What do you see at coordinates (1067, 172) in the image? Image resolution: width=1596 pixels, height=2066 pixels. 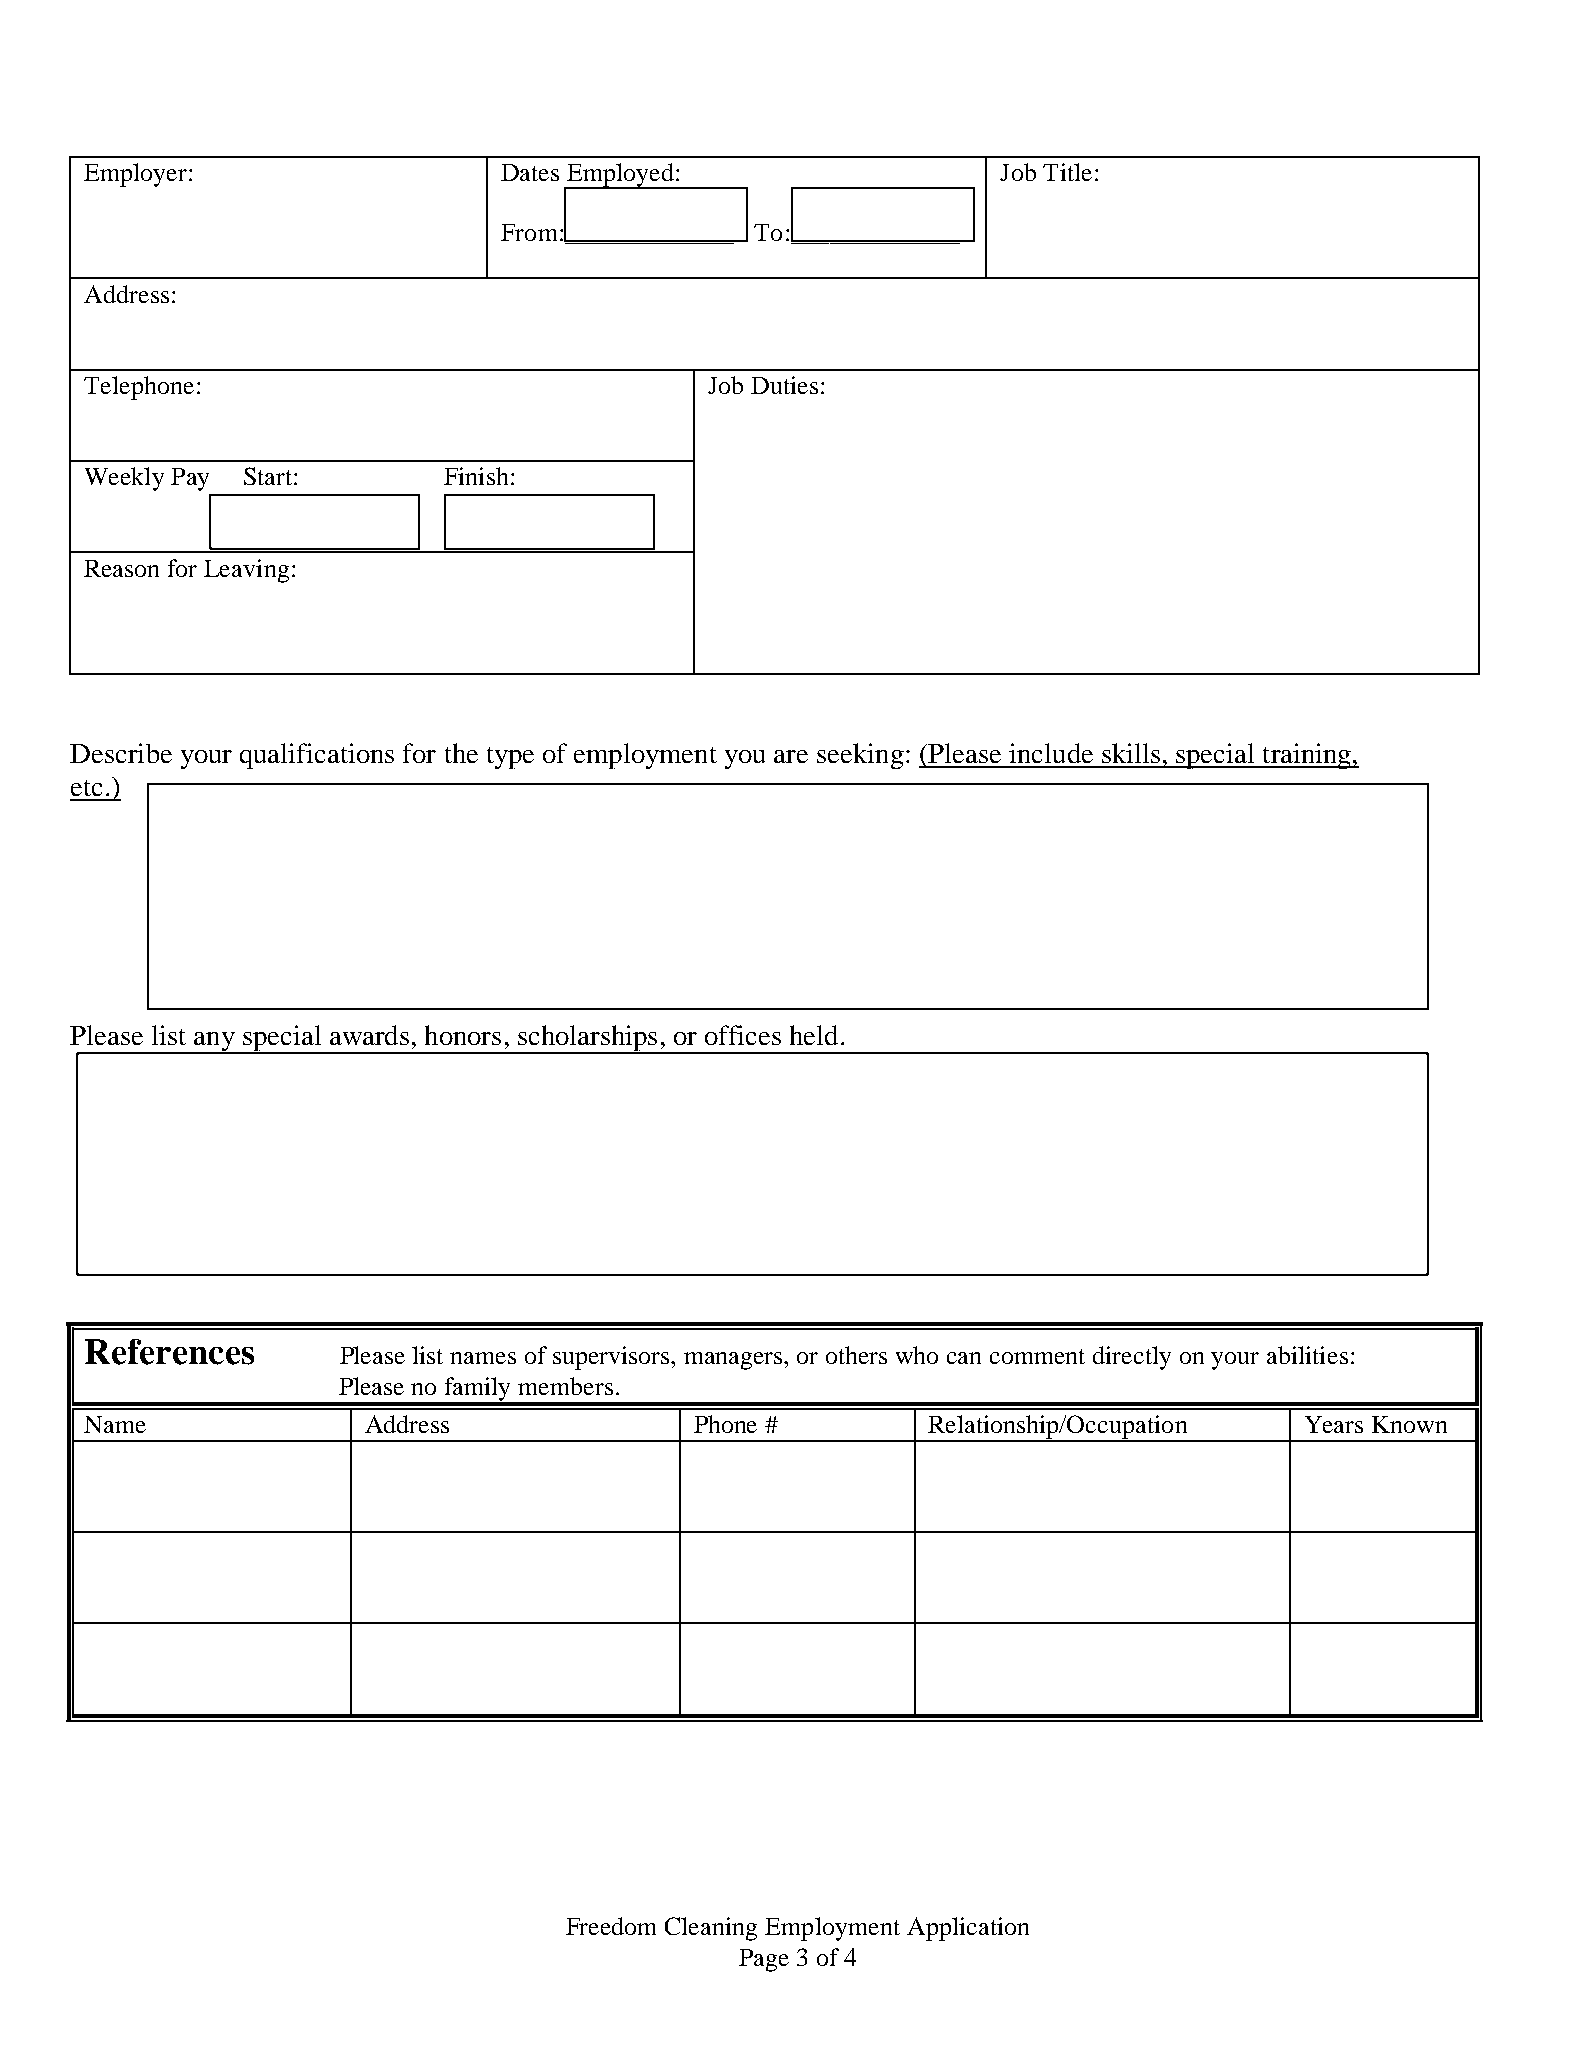 I see `Title` at bounding box center [1067, 172].
